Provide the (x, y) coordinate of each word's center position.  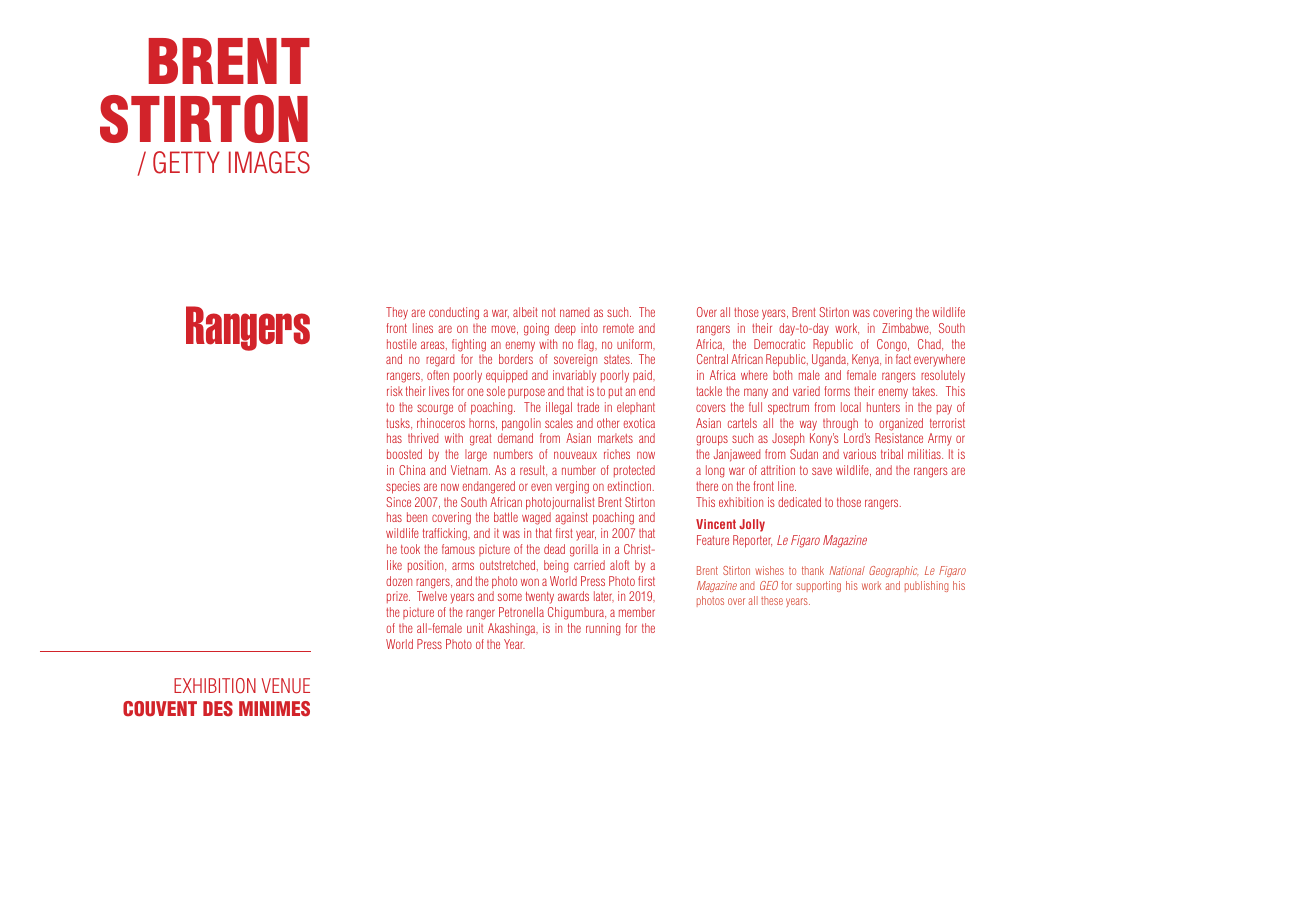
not (549, 312)
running (603, 629)
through (840, 424)
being (556, 566)
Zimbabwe (906, 328)
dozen (399, 581)
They (397, 313)
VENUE (286, 686)
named (574, 312)
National (847, 570)
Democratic (779, 344)
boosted (404, 454)
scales (559, 423)
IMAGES (269, 162)
